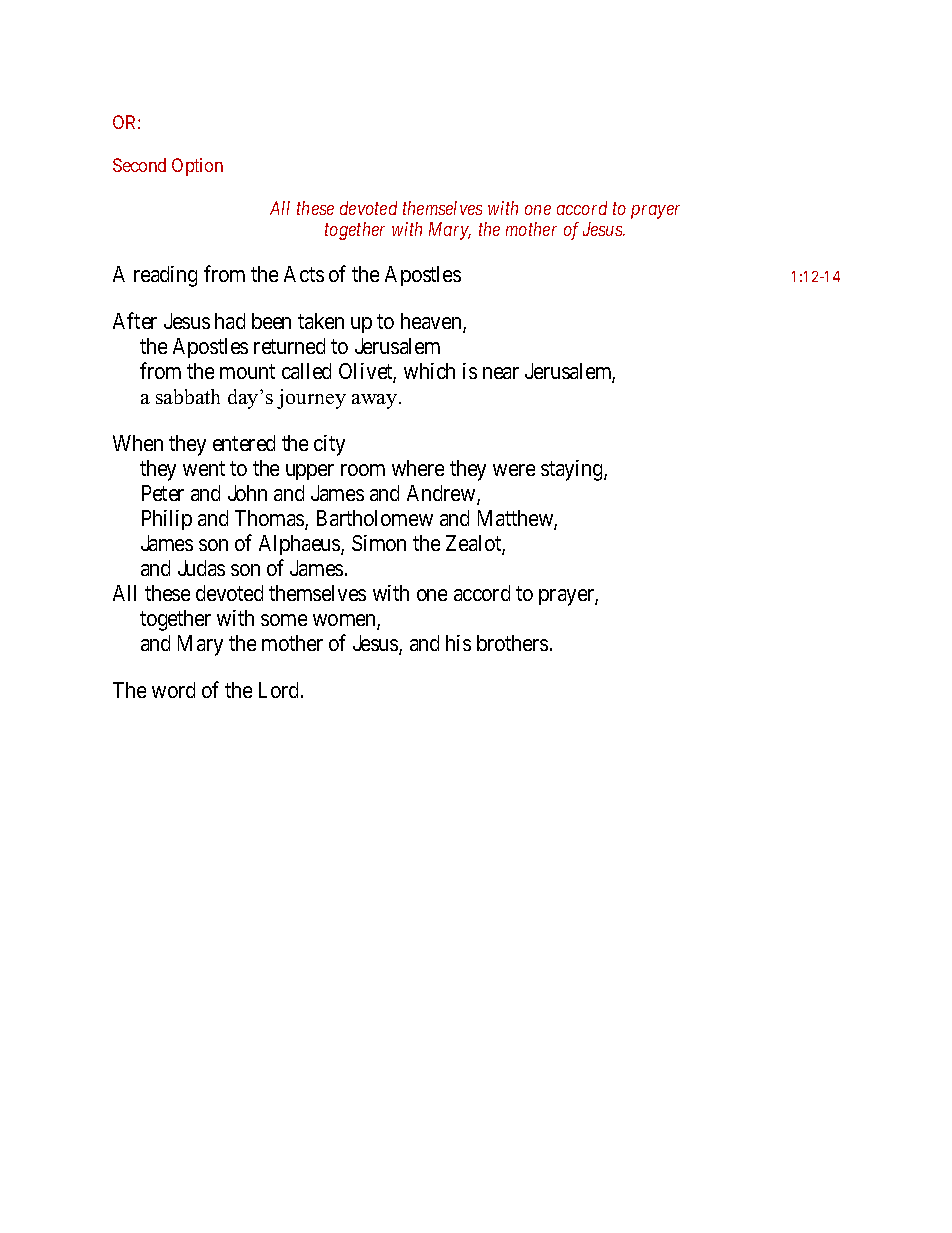 The width and height of the document is (952, 1233). I want to click on Lord, so click(280, 690).
